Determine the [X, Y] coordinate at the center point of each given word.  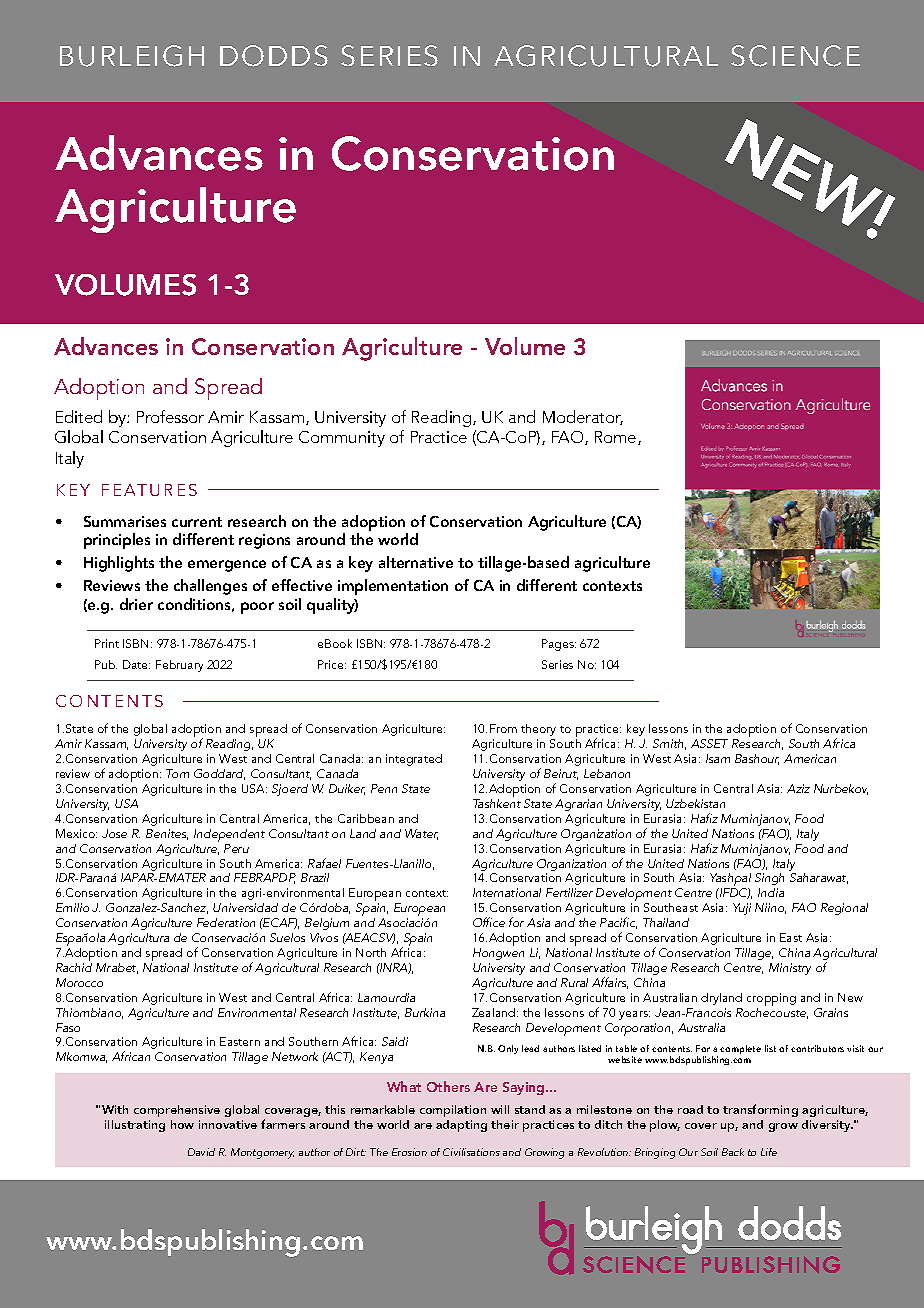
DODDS [274, 56]
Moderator [583, 417]
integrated [414, 760]
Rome [617, 438]
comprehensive [177, 1111]
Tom [177, 773]
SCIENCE [795, 56]
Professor [170, 416]
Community [342, 439]
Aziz [798, 788]
